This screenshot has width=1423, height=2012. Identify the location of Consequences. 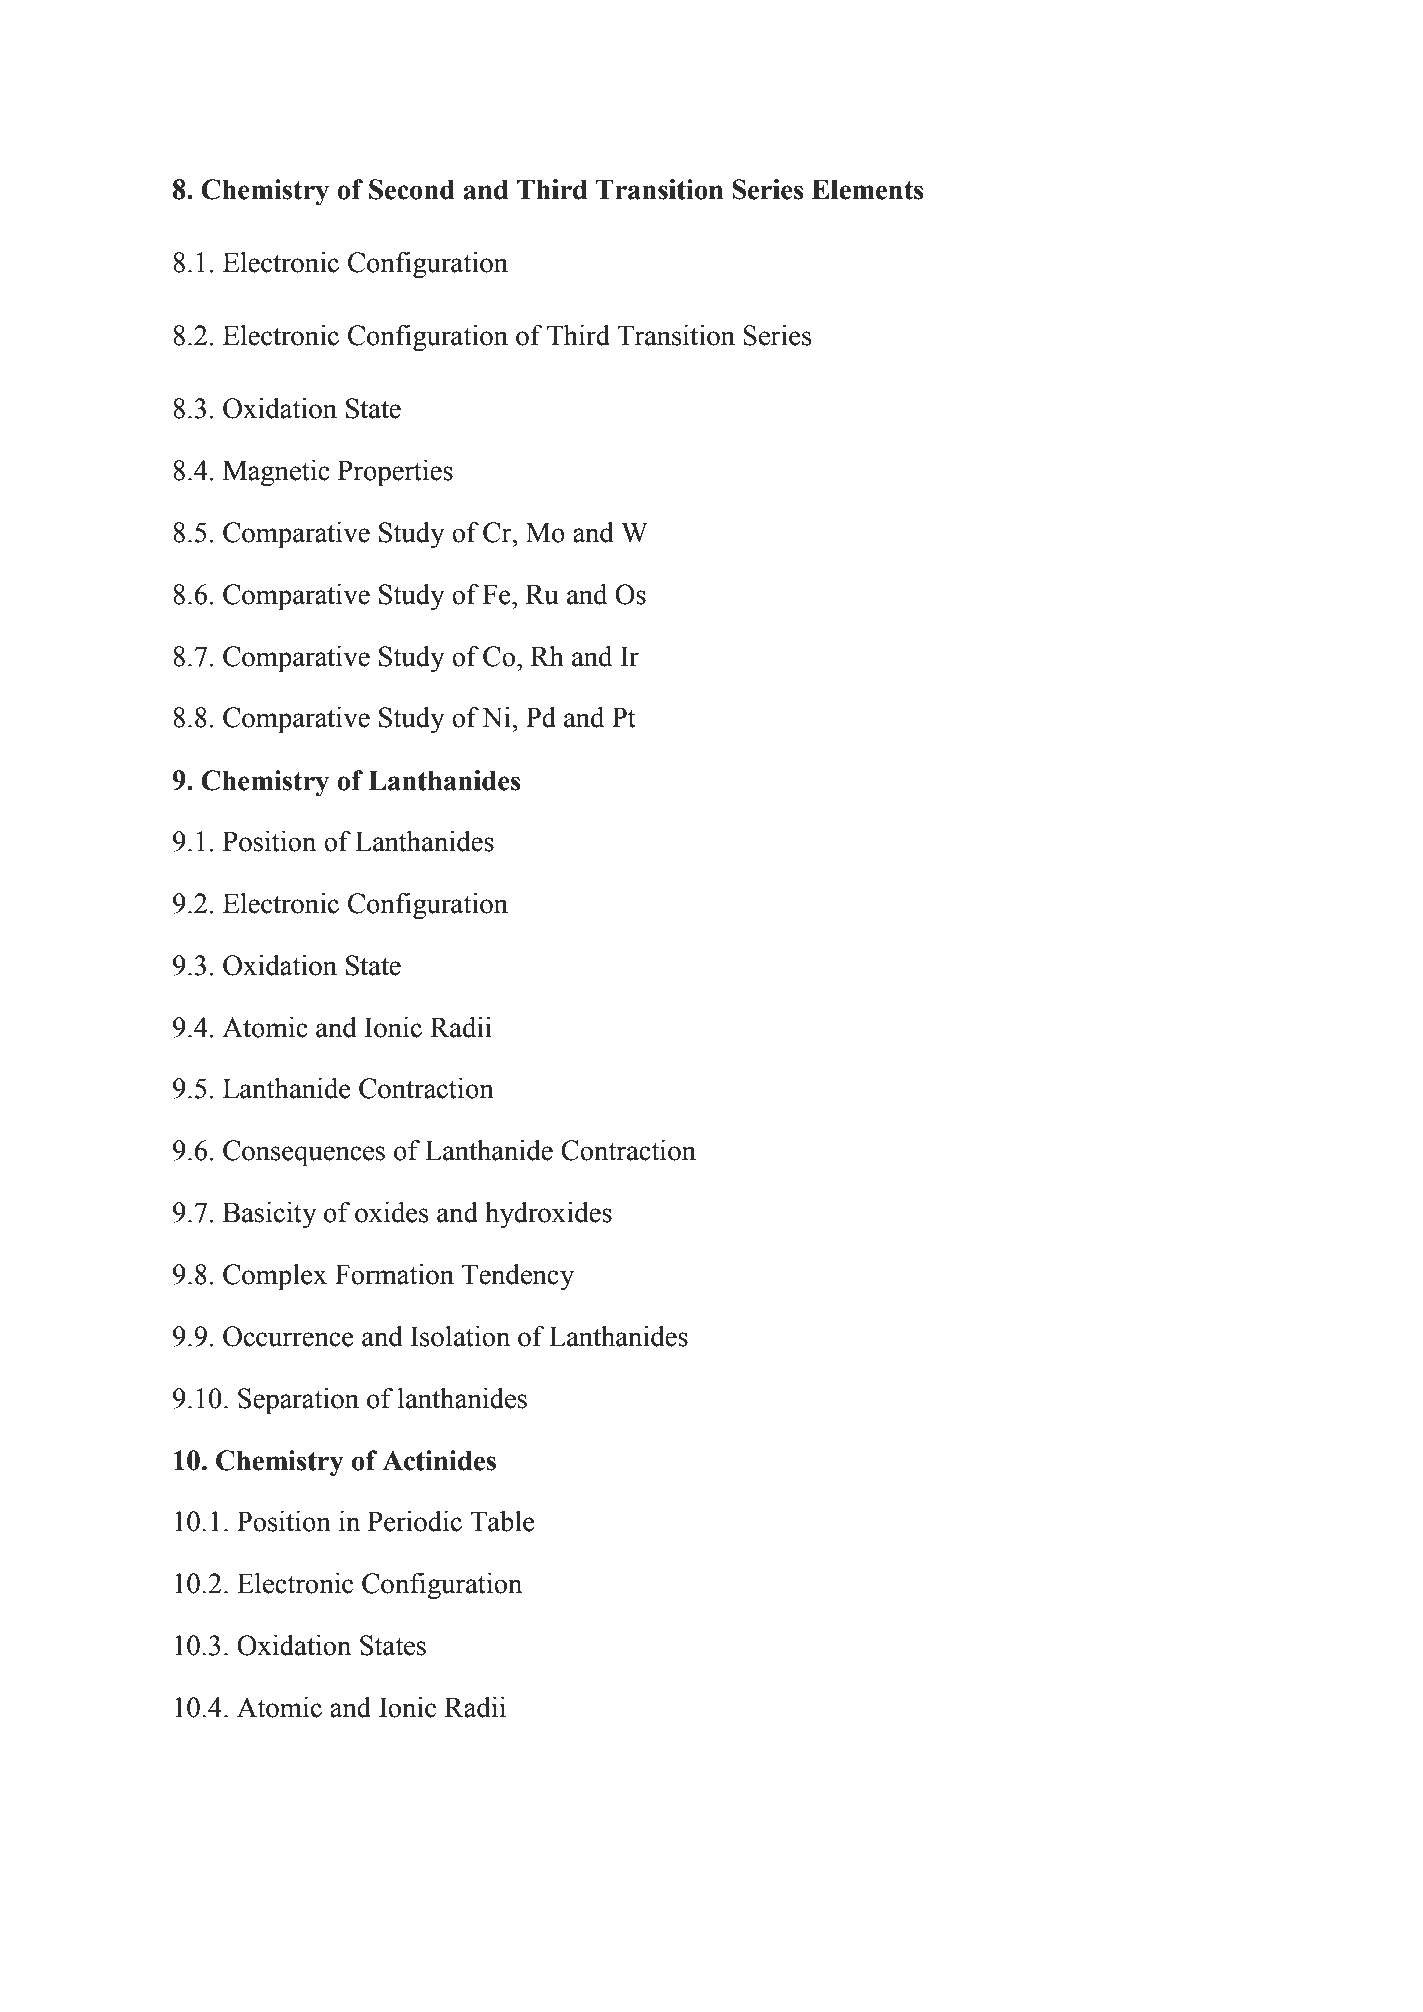
(304, 1153).
